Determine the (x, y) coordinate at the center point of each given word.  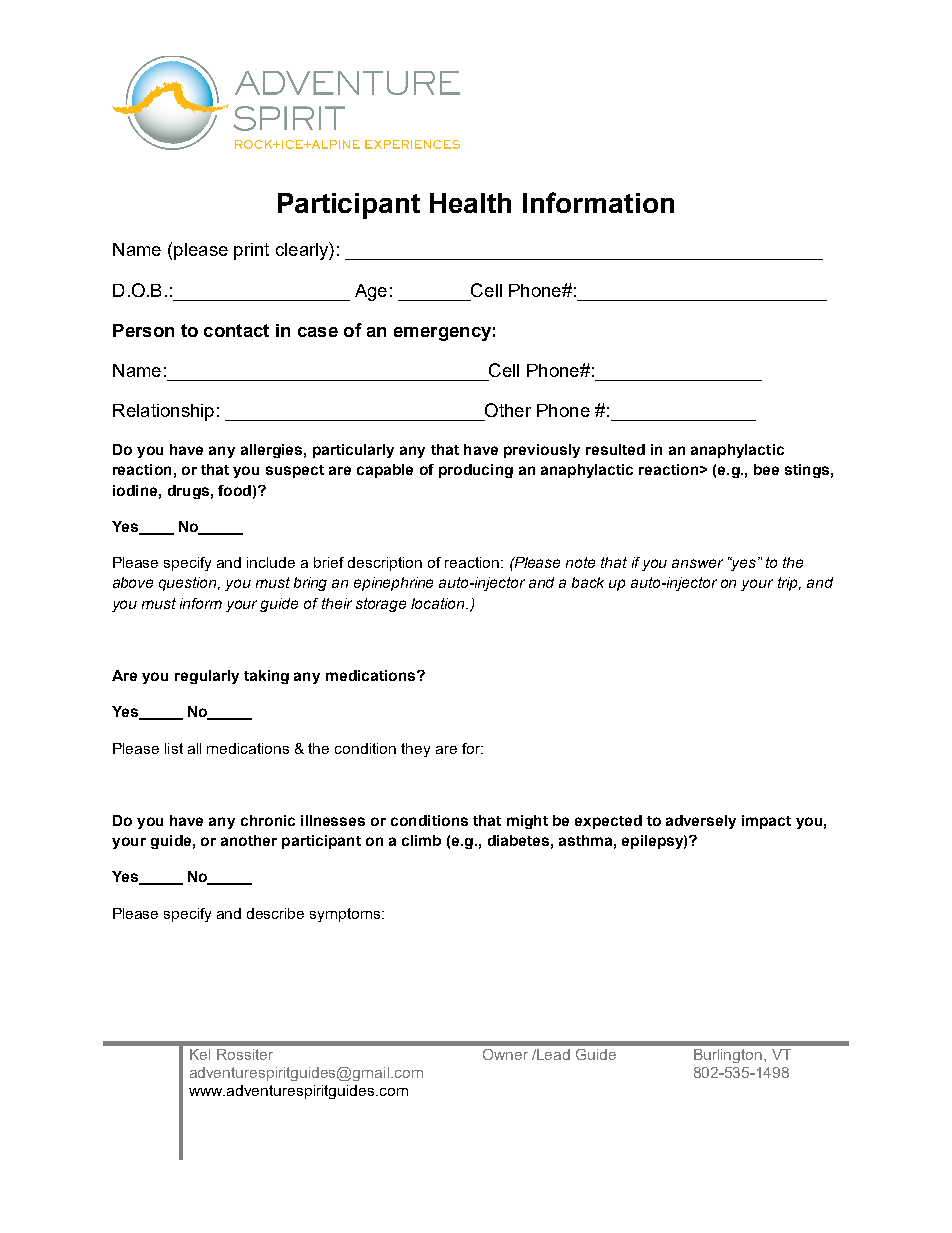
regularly (207, 677)
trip (789, 584)
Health (470, 203)
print (251, 251)
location (439, 603)
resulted (615, 449)
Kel (200, 1054)
